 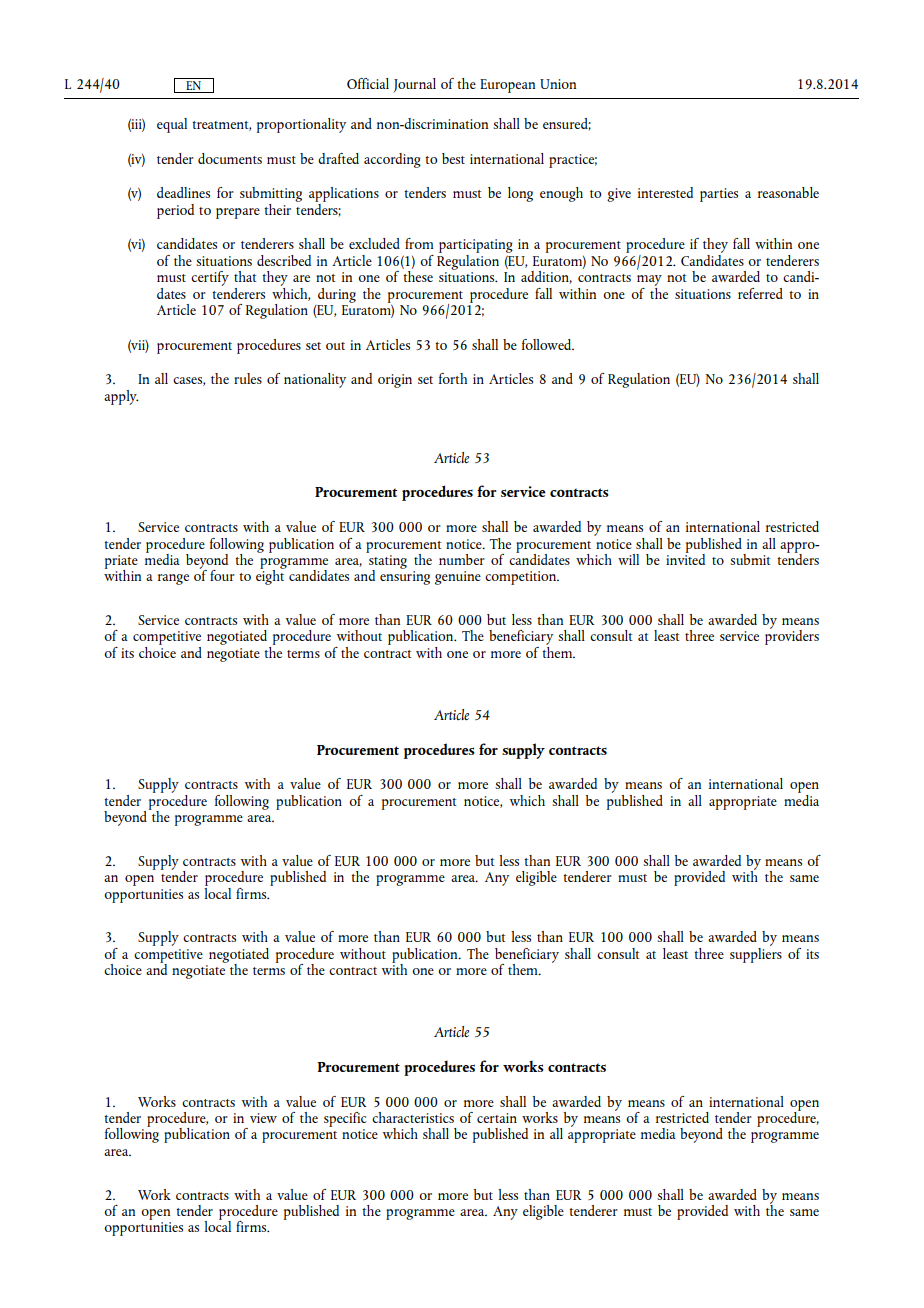 I want to click on genuine, so click(x=458, y=578).
